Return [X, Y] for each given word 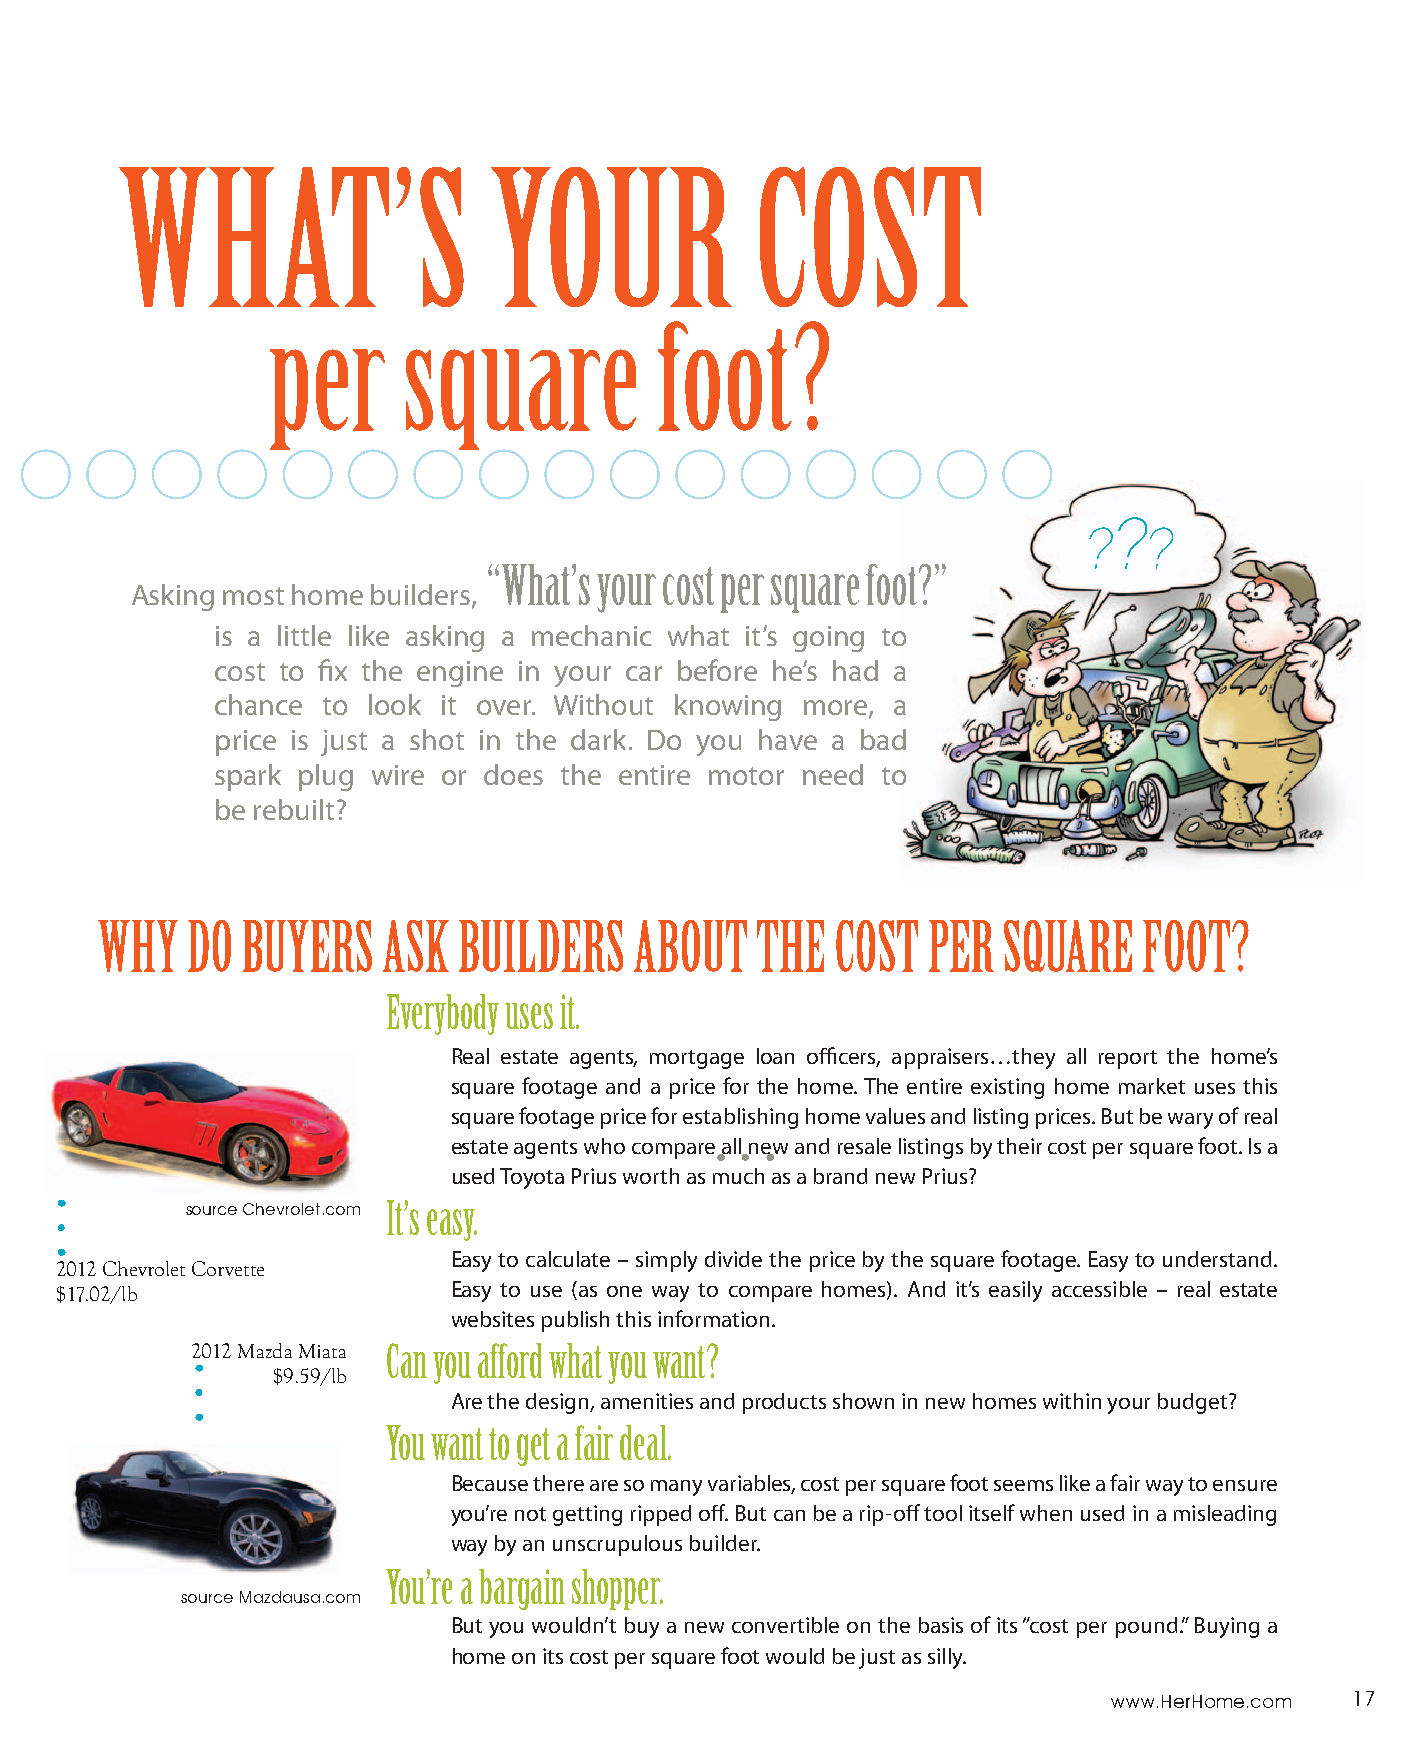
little [304, 635]
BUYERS [307, 946]
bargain [522, 1589]
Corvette [228, 1268]
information [713, 1318]
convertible [785, 1625]
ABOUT [690, 946]
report [1128, 1059]
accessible [1099, 1289]
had [855, 670]
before [717, 670]
